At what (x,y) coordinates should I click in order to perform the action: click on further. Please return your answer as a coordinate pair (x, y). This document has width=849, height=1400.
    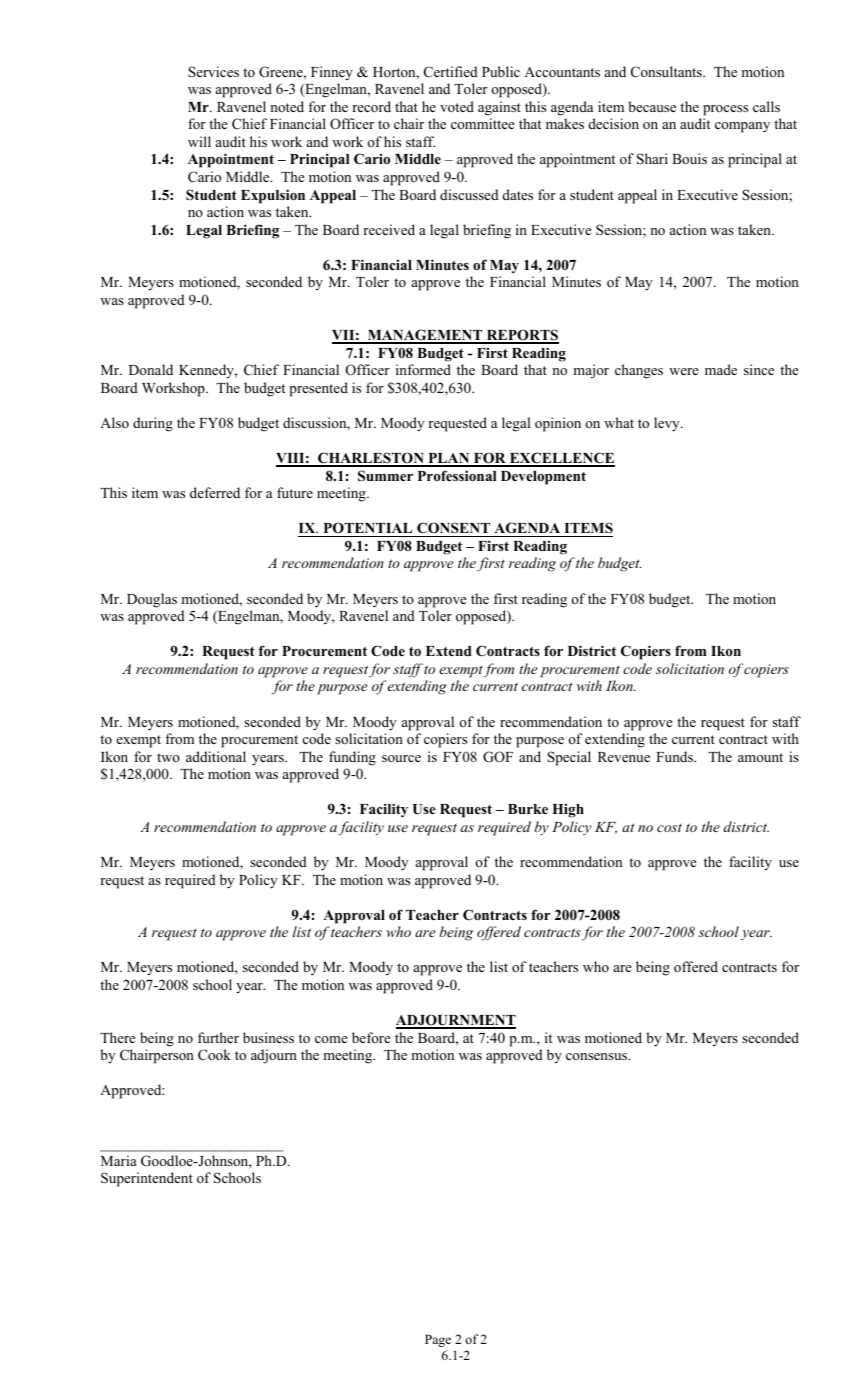
    Looking at the image, I should click on (218, 1037).
